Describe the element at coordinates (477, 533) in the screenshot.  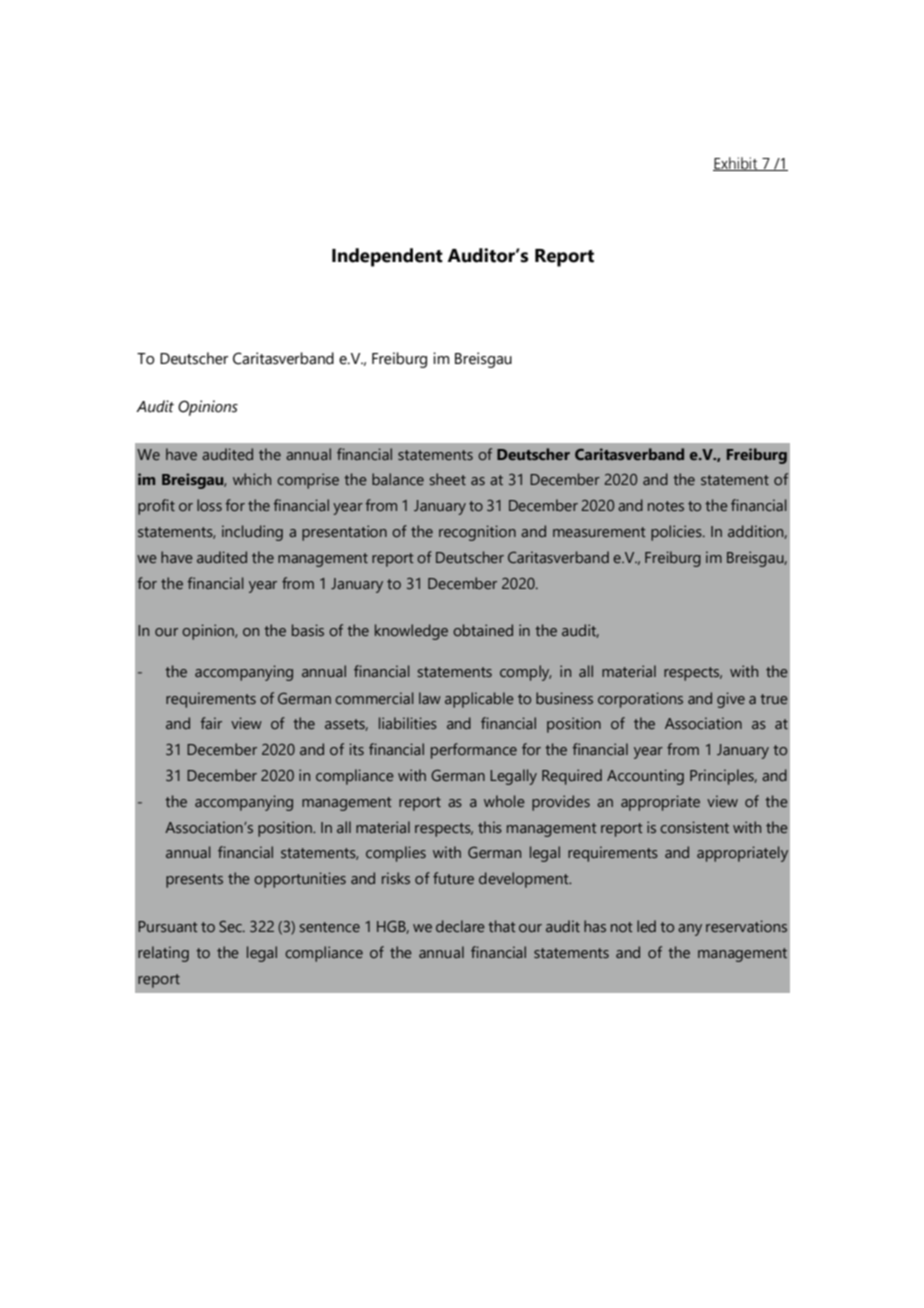
I see `recognition` at that location.
